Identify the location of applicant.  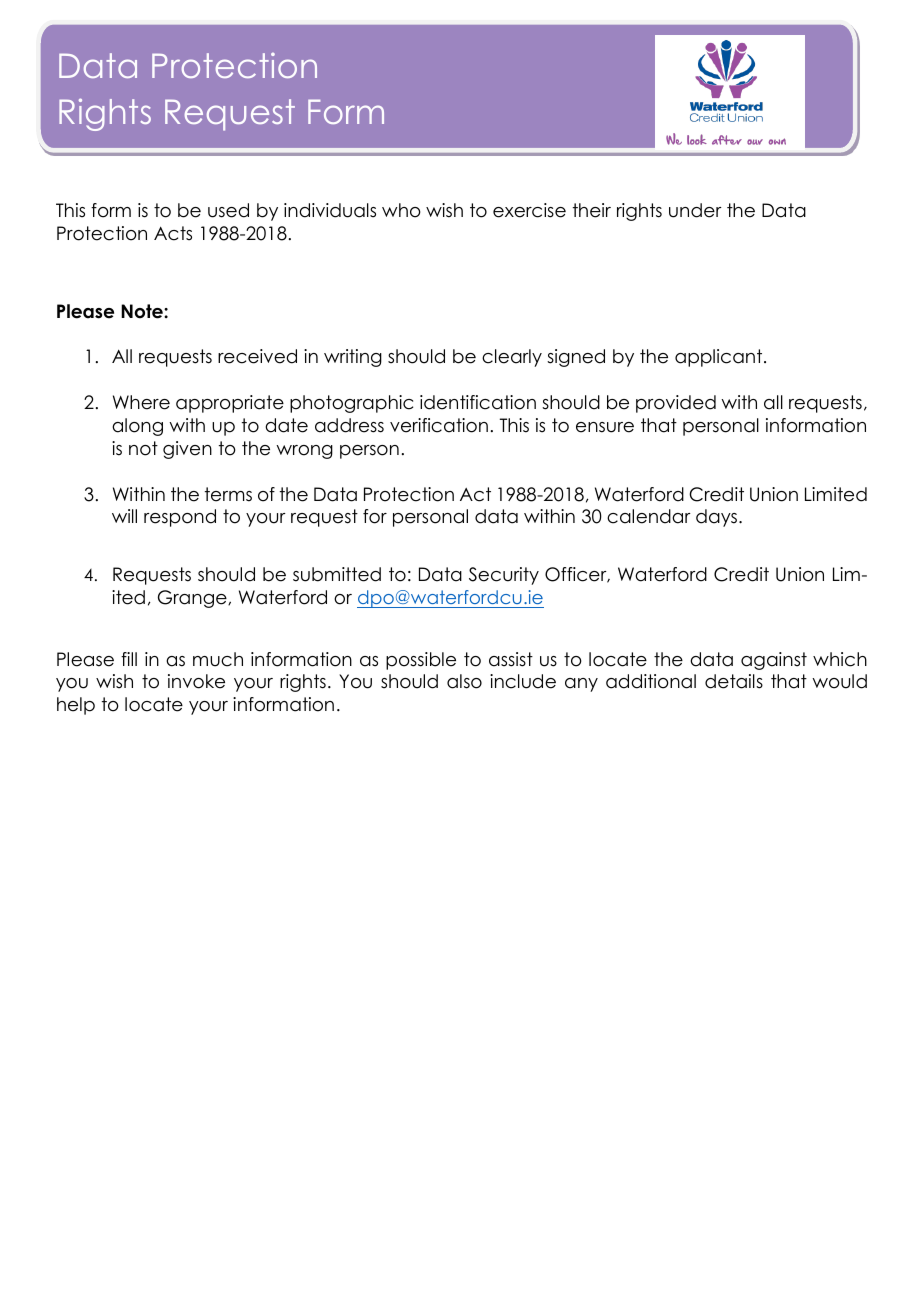
(720, 358).
